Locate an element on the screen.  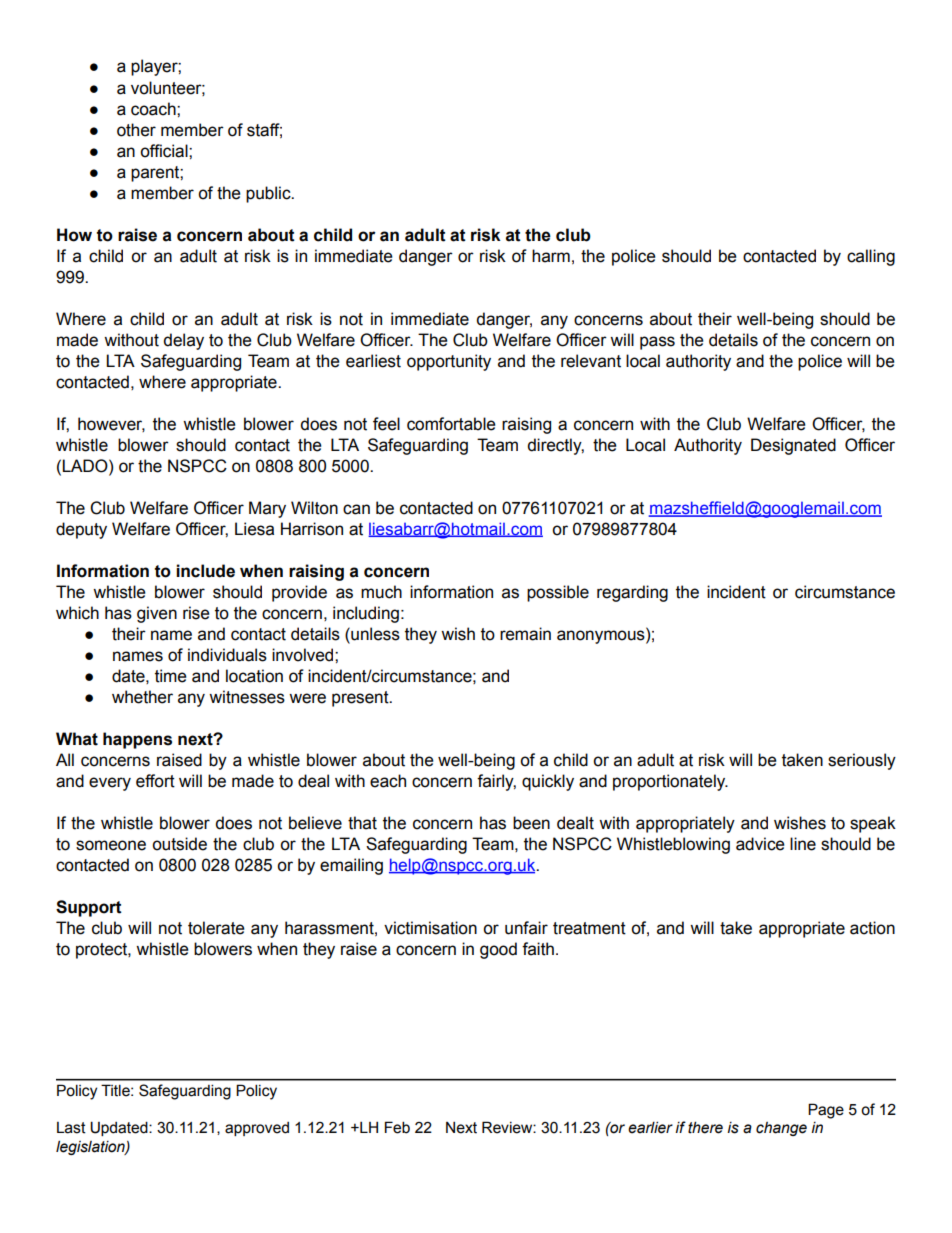
harm is located at coordinates (551, 256).
